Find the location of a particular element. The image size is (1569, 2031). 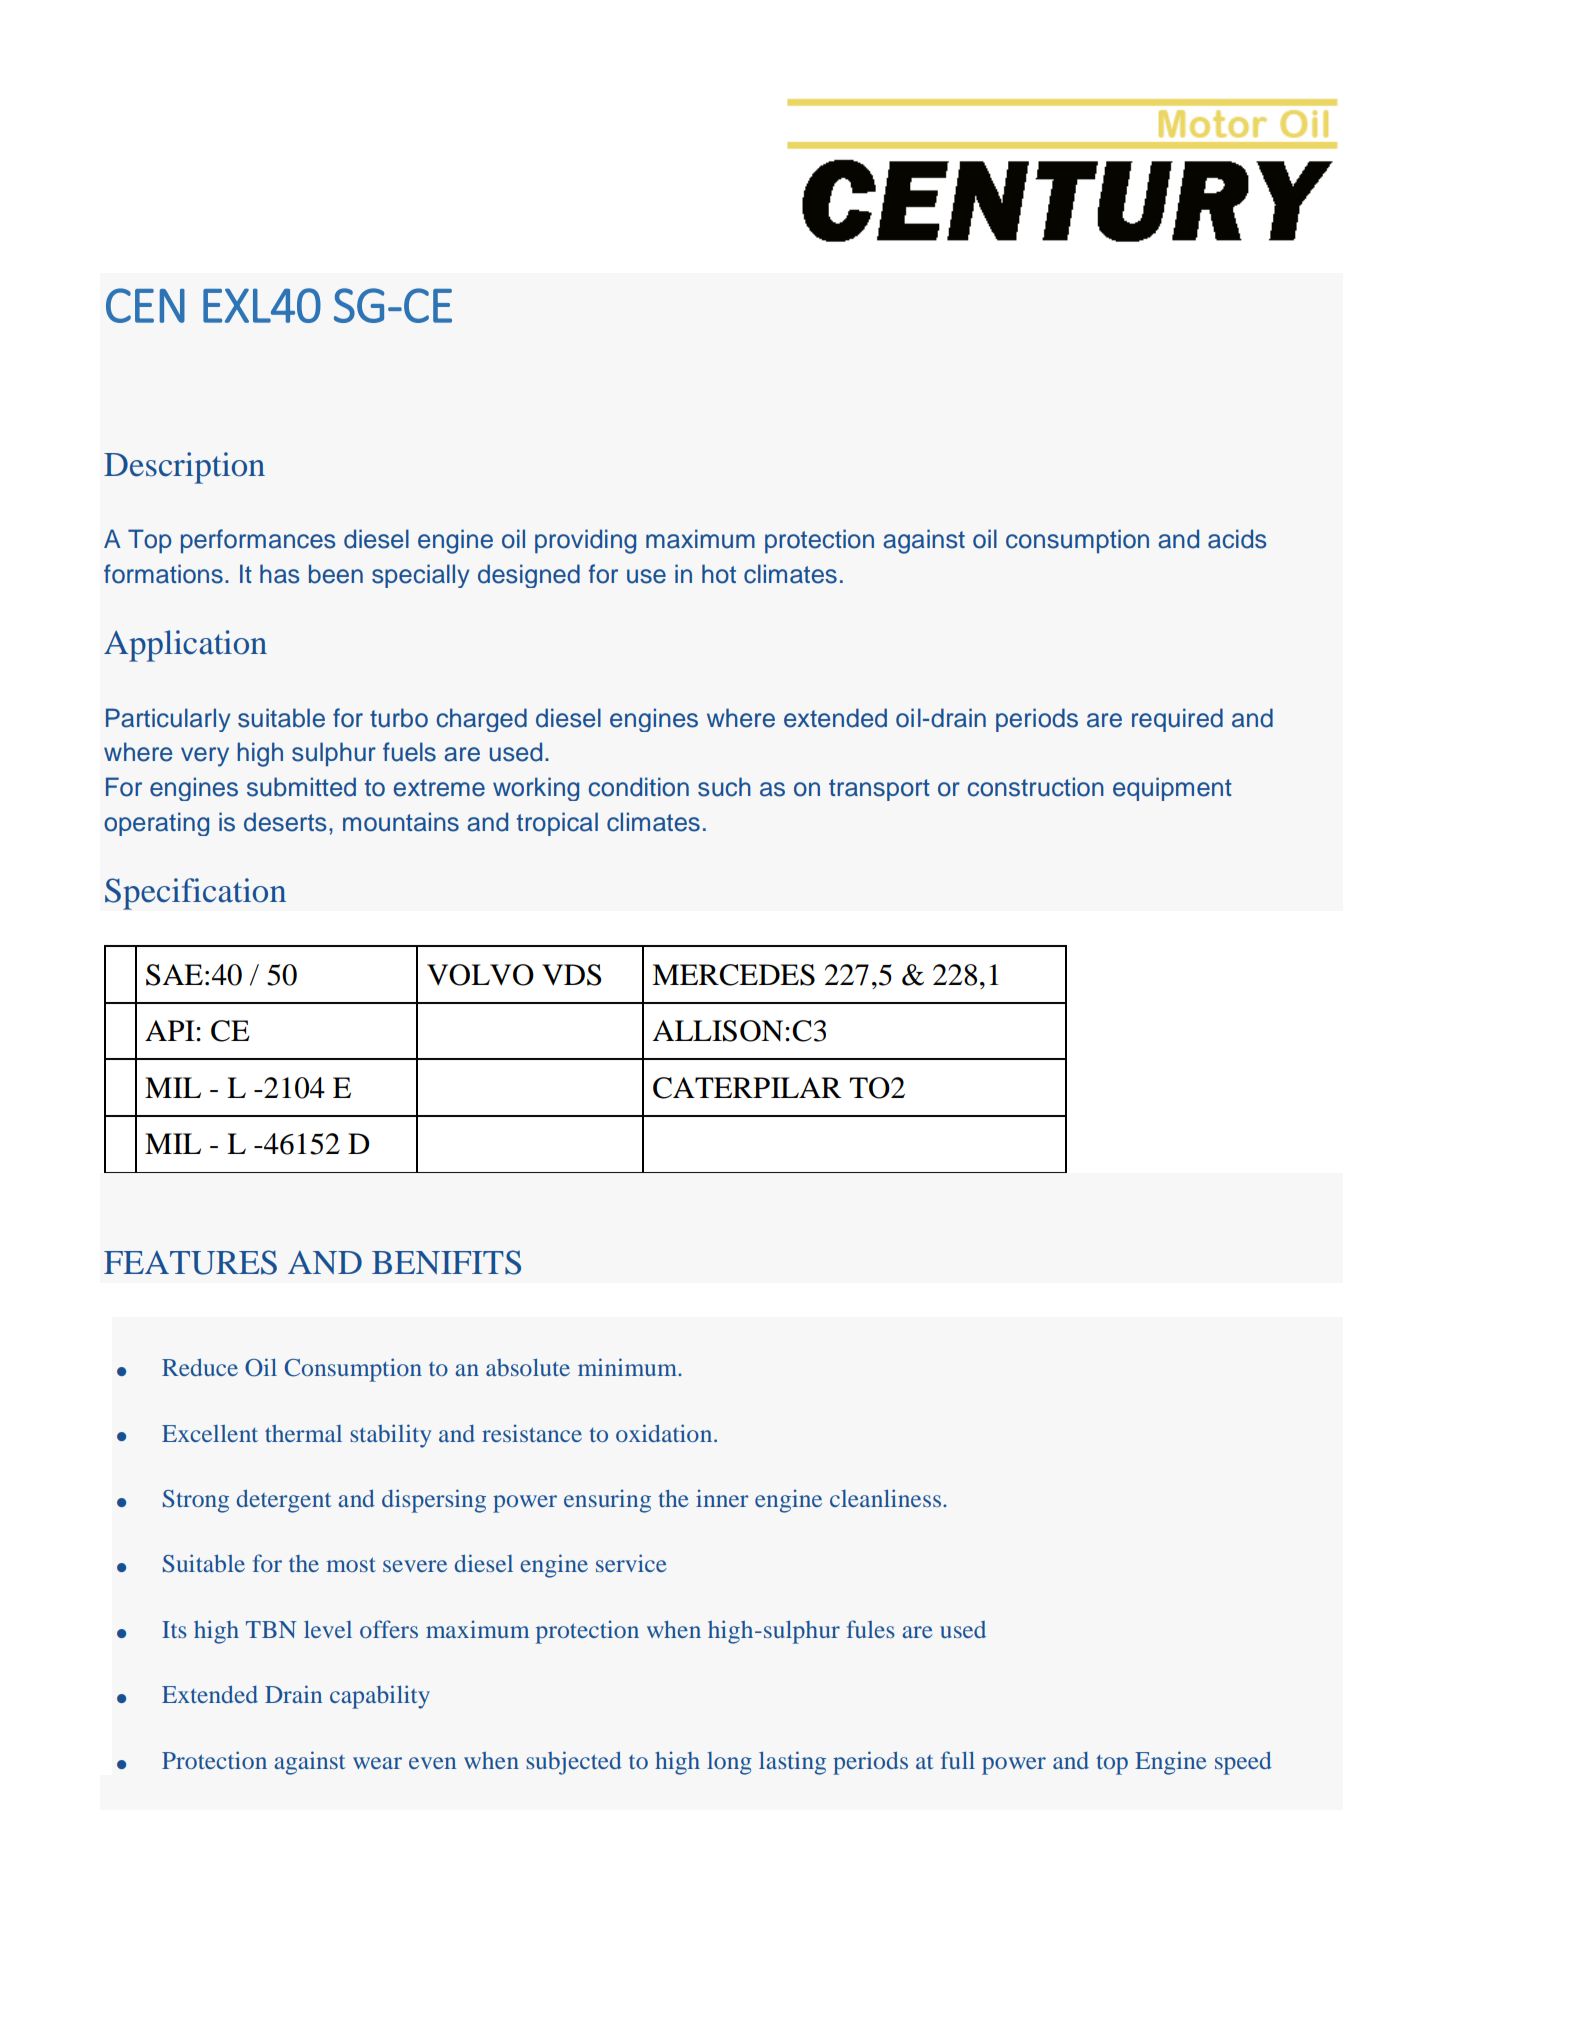

deserts is located at coordinates (285, 822).
